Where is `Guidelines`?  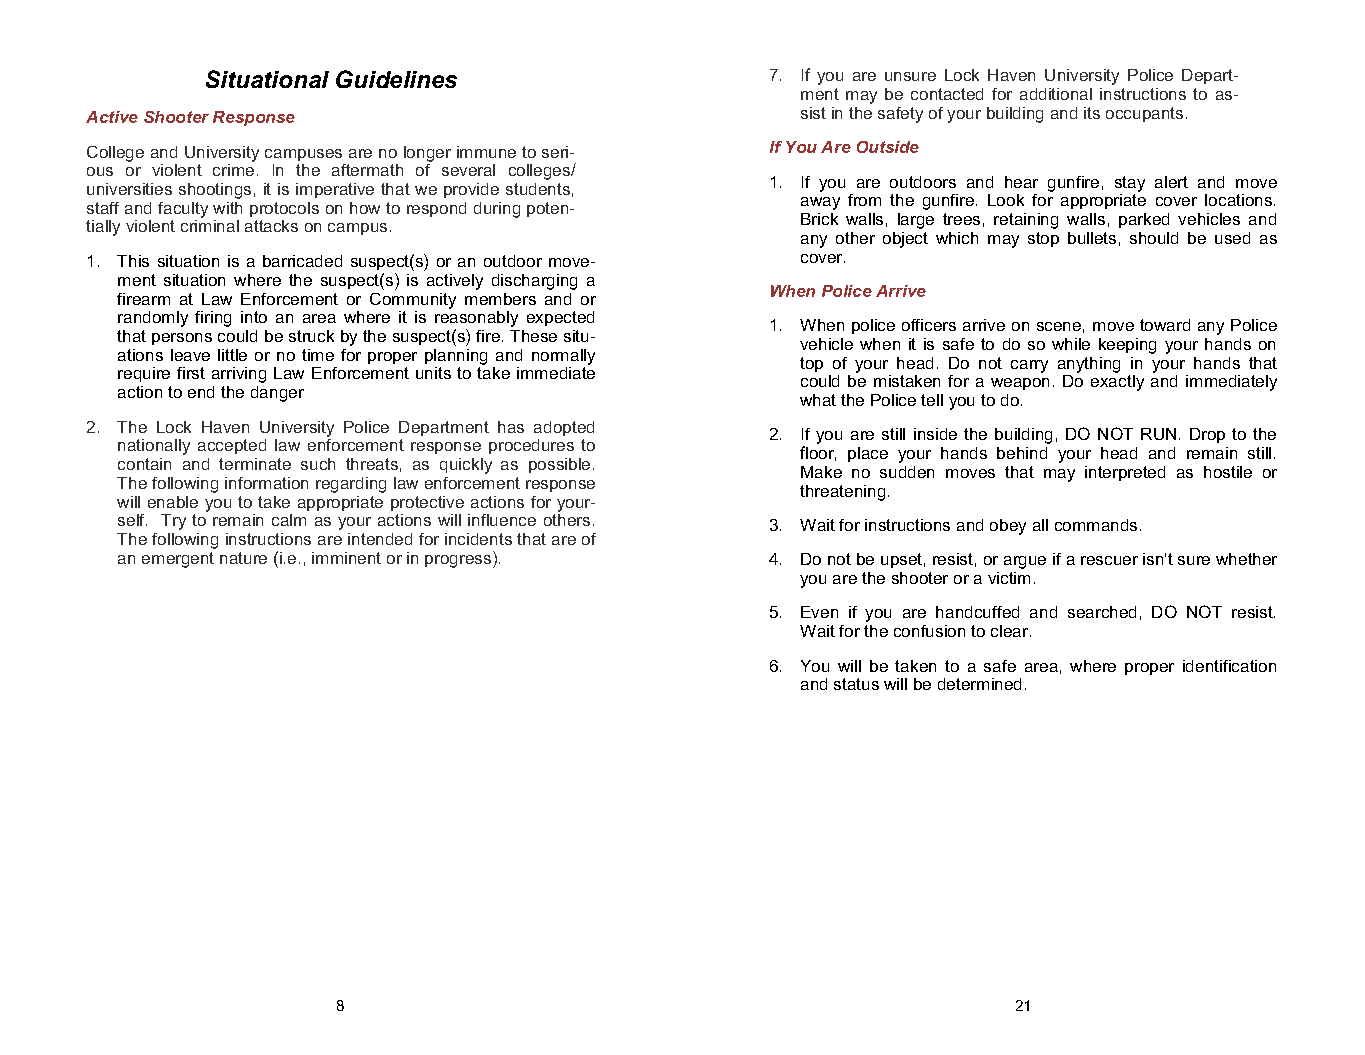
Guidelines is located at coordinates (396, 79).
